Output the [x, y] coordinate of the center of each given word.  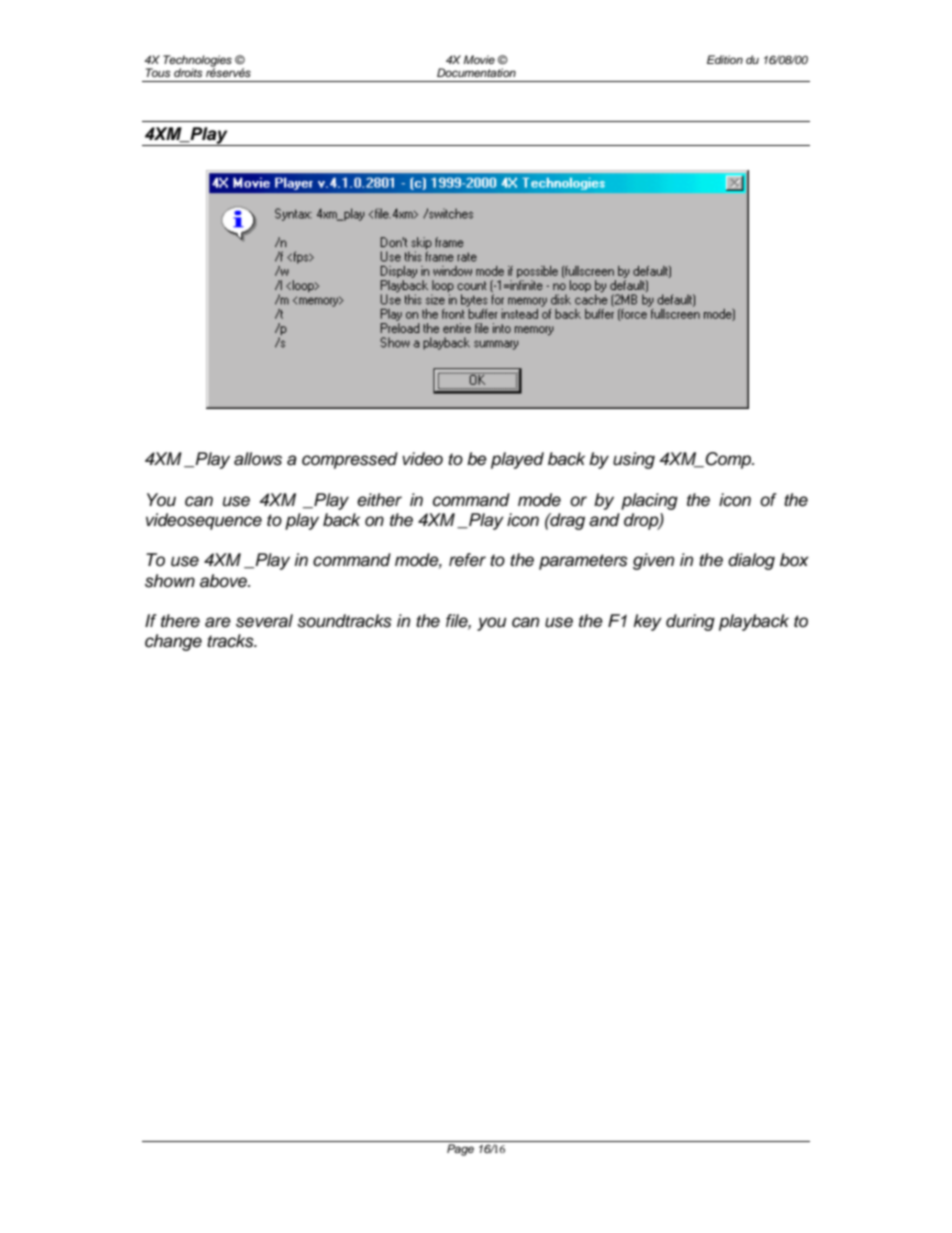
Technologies [197, 62]
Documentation [476, 72]
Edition [725, 59]
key [648, 622]
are [218, 622]
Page [460, 1150]
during [690, 622]
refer [467, 560]
